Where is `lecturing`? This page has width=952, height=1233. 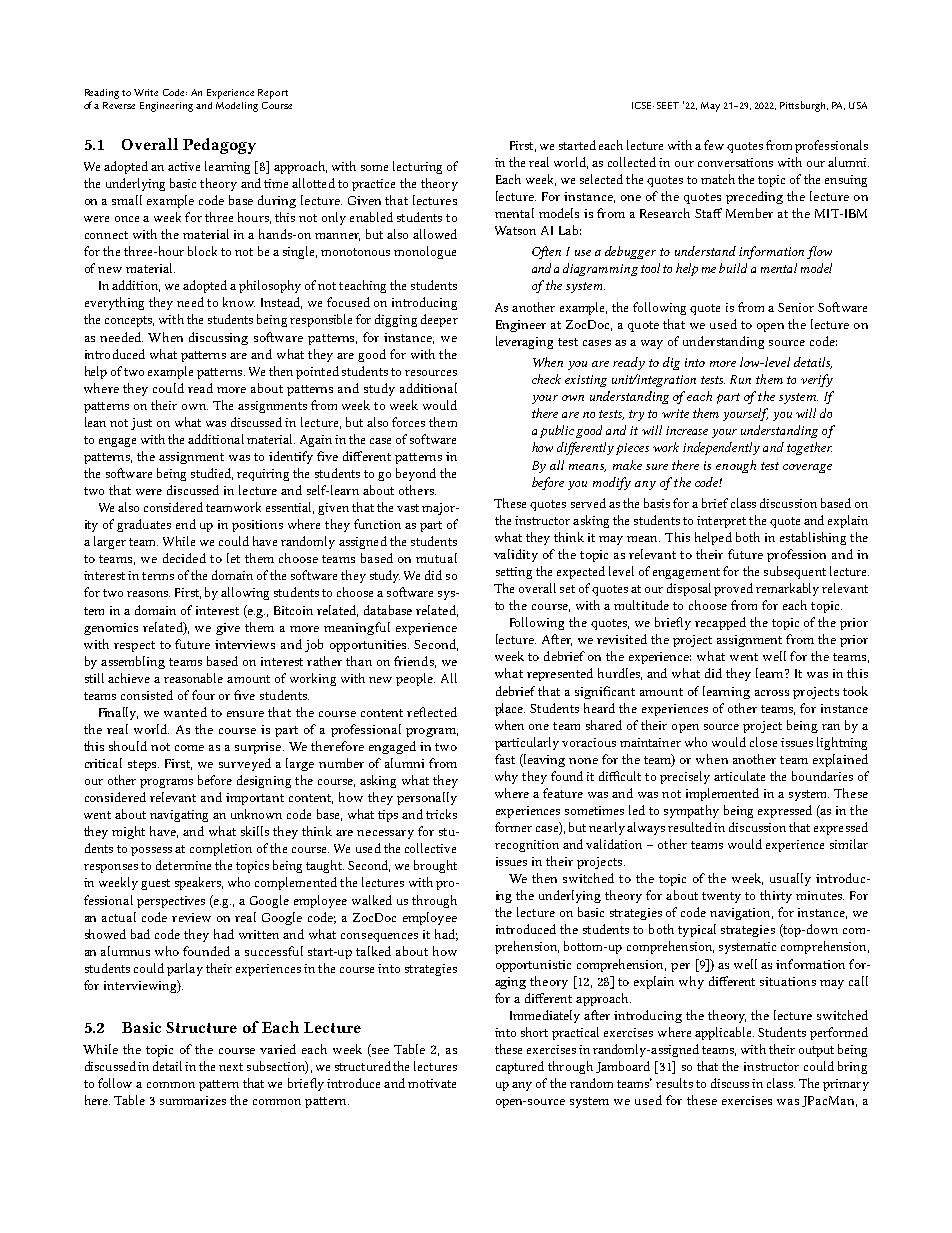
lecturing is located at coordinates (417, 167).
